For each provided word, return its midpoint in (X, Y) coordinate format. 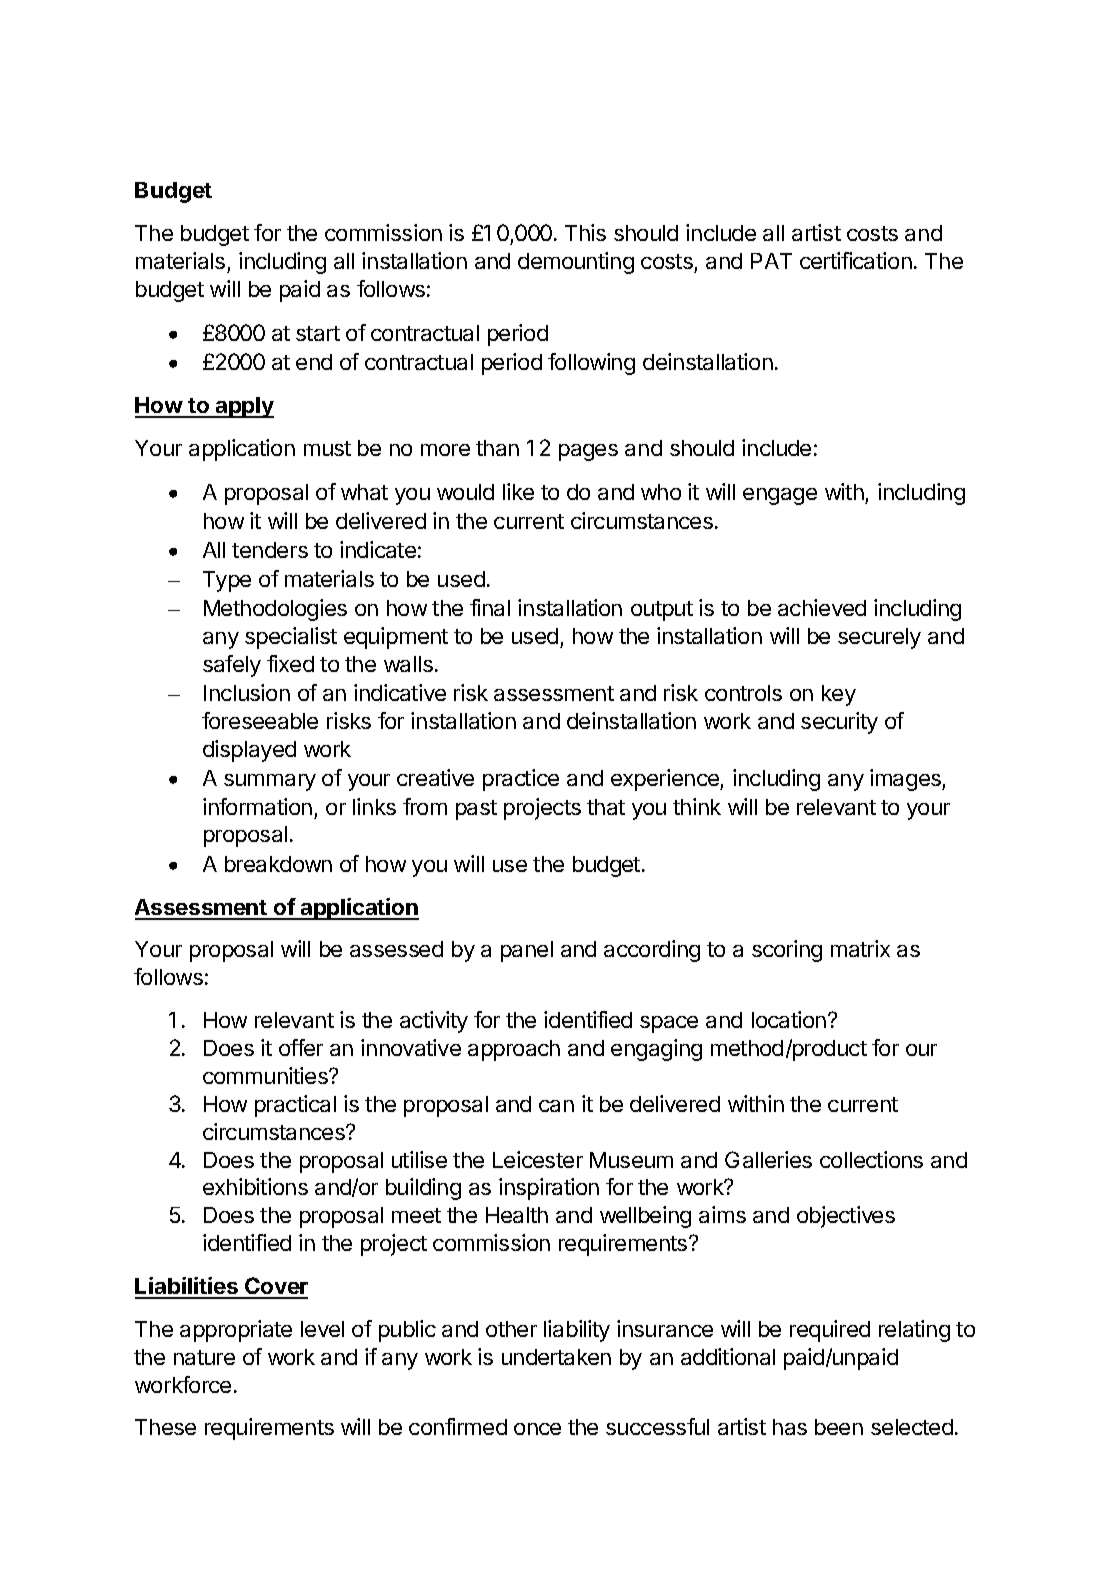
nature (204, 1357)
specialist (291, 638)
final (490, 607)
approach (514, 1050)
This (585, 232)
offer (301, 1047)
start (318, 333)
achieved (822, 607)
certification (856, 260)
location (789, 1019)
